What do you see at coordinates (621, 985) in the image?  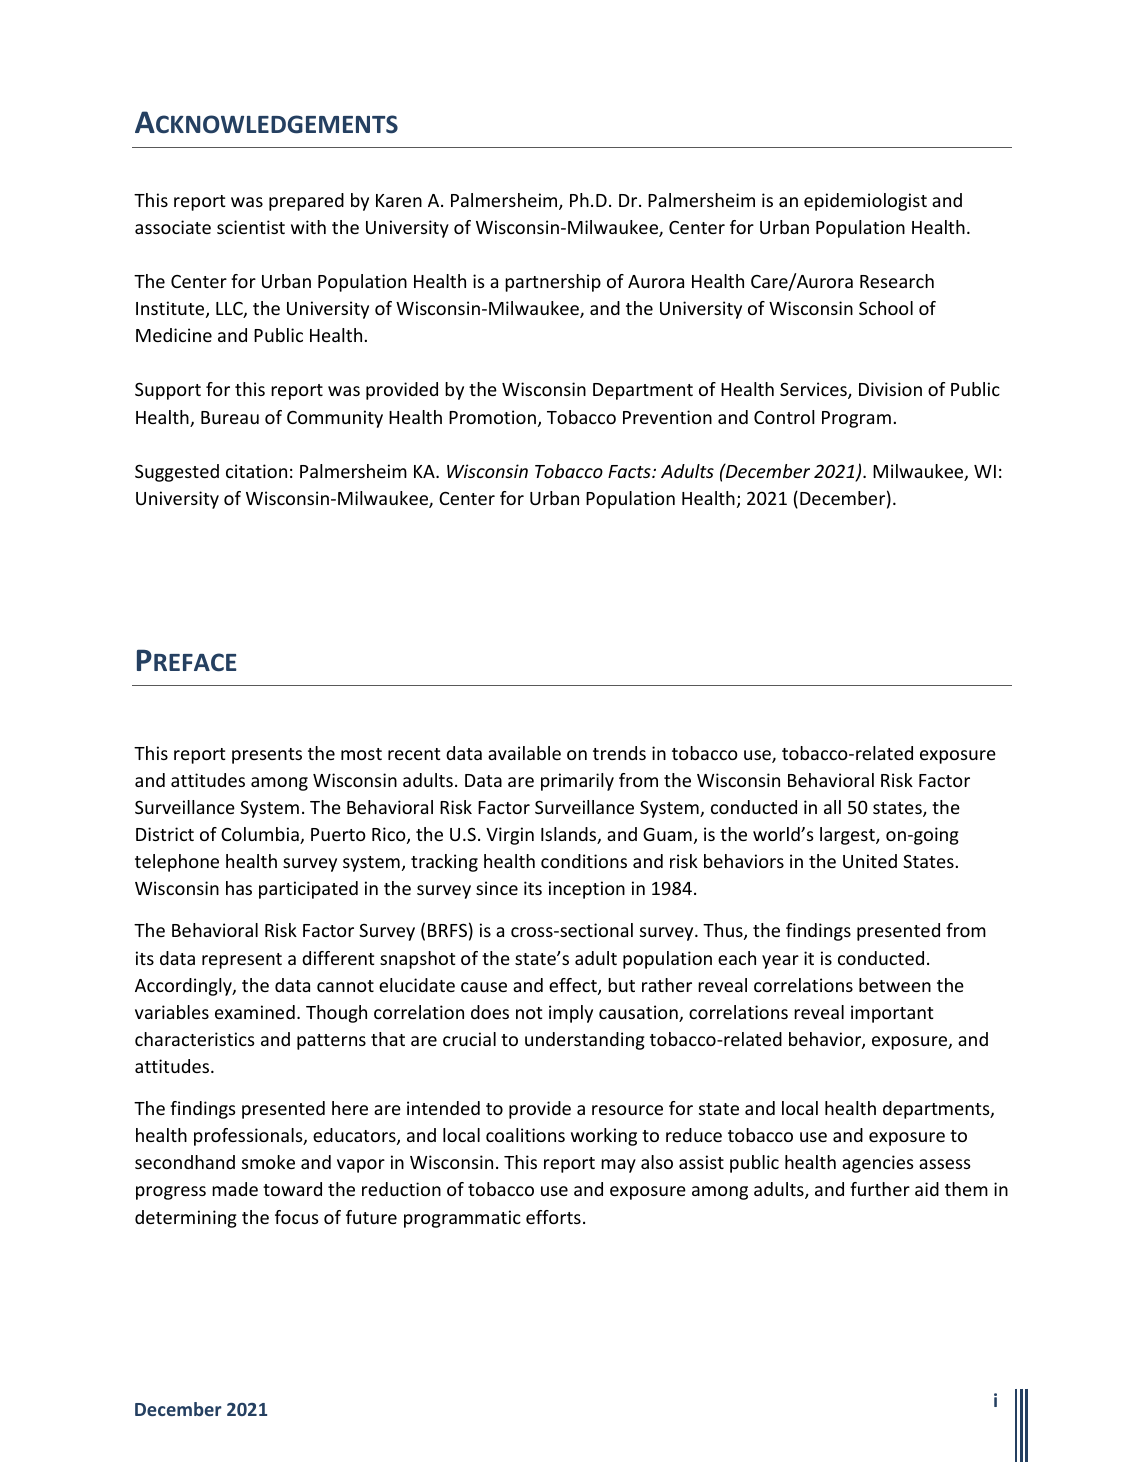 I see `but` at bounding box center [621, 985].
